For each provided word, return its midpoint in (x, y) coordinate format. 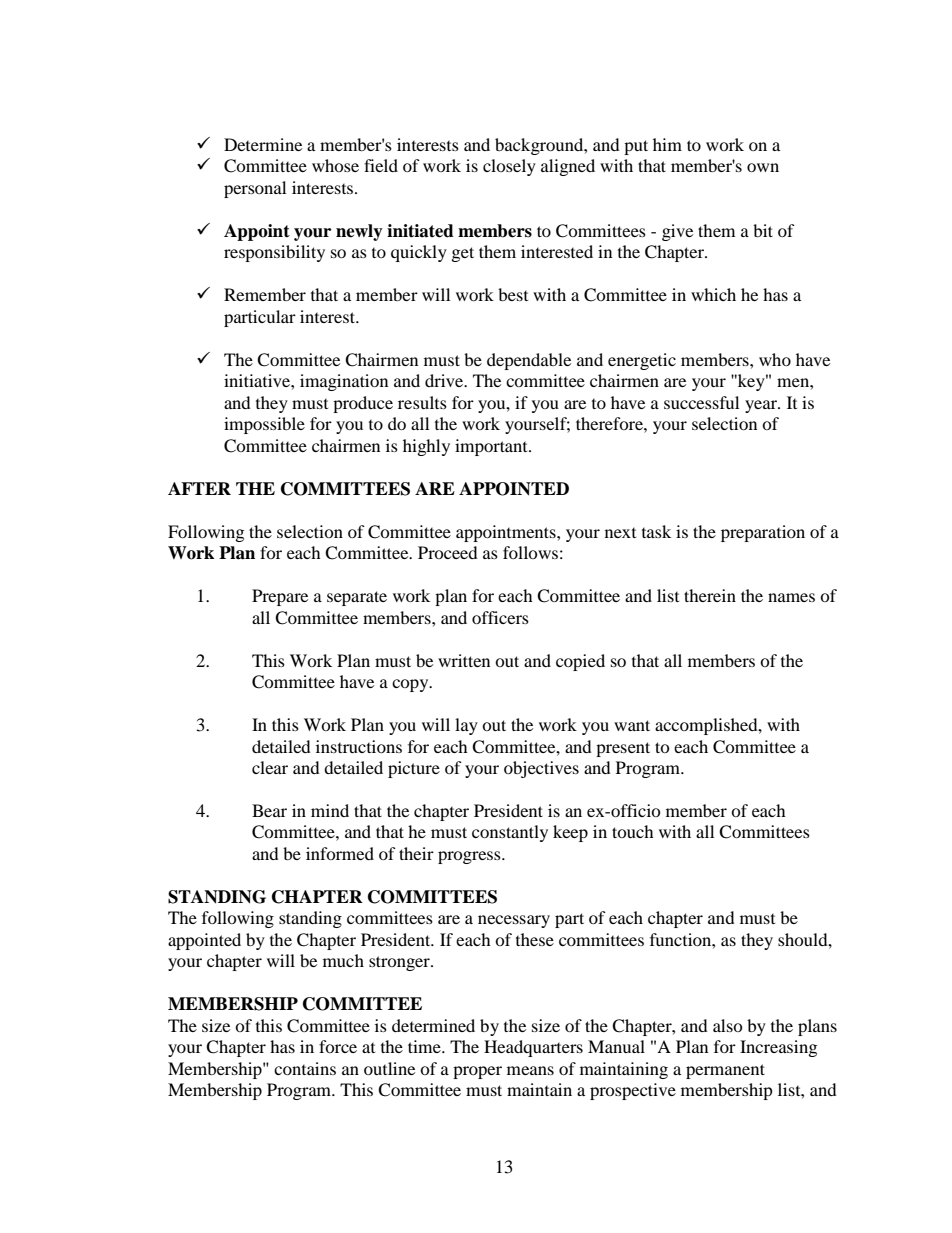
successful (701, 402)
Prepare (280, 597)
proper (477, 1072)
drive (445, 380)
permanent (725, 1071)
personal (255, 189)
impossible (264, 425)
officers (500, 617)
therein (710, 595)
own (763, 167)
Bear (269, 810)
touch (633, 831)
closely (509, 167)
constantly (510, 833)
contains (305, 1068)
